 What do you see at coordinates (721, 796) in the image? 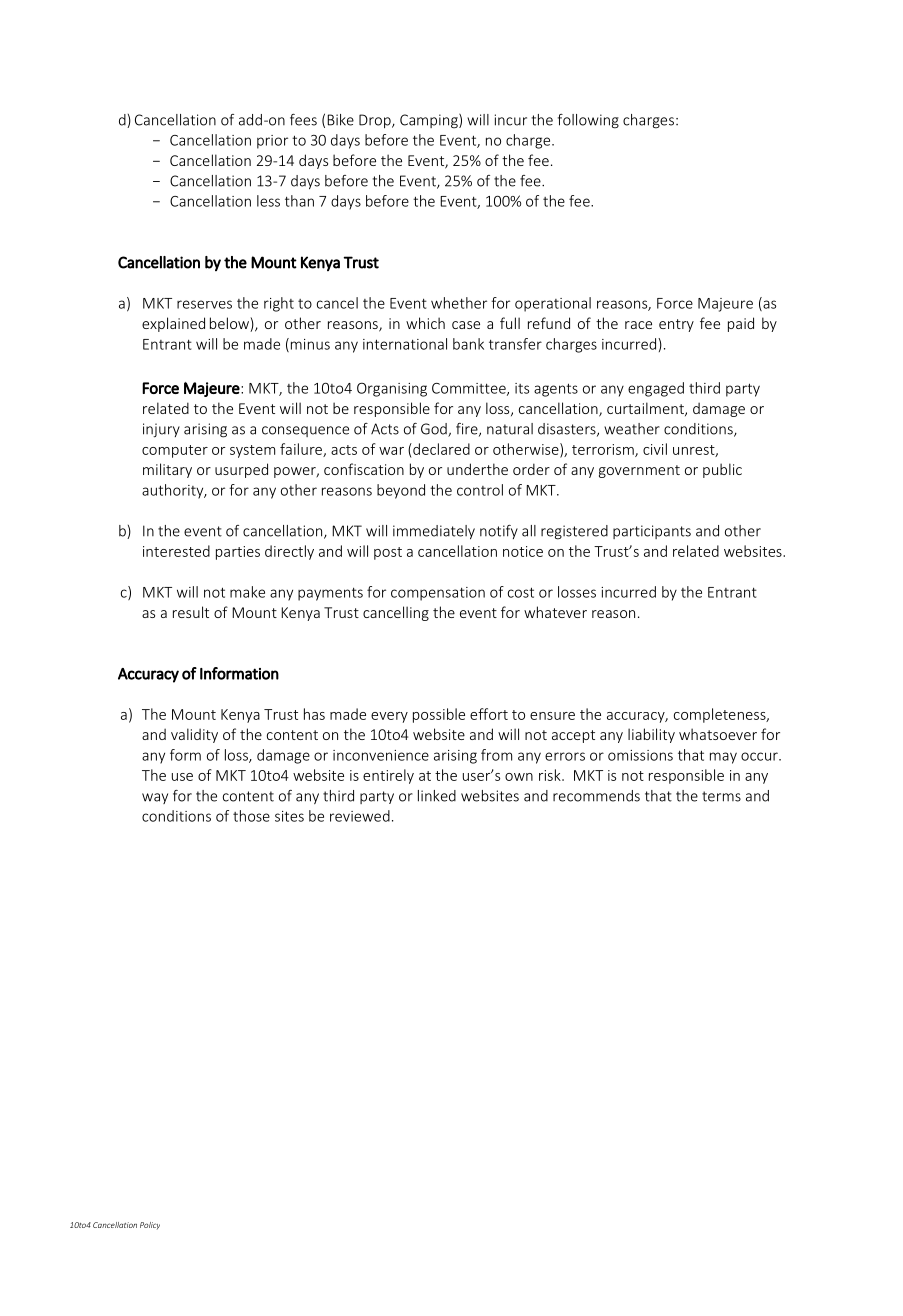
I see `terms` at bounding box center [721, 796].
